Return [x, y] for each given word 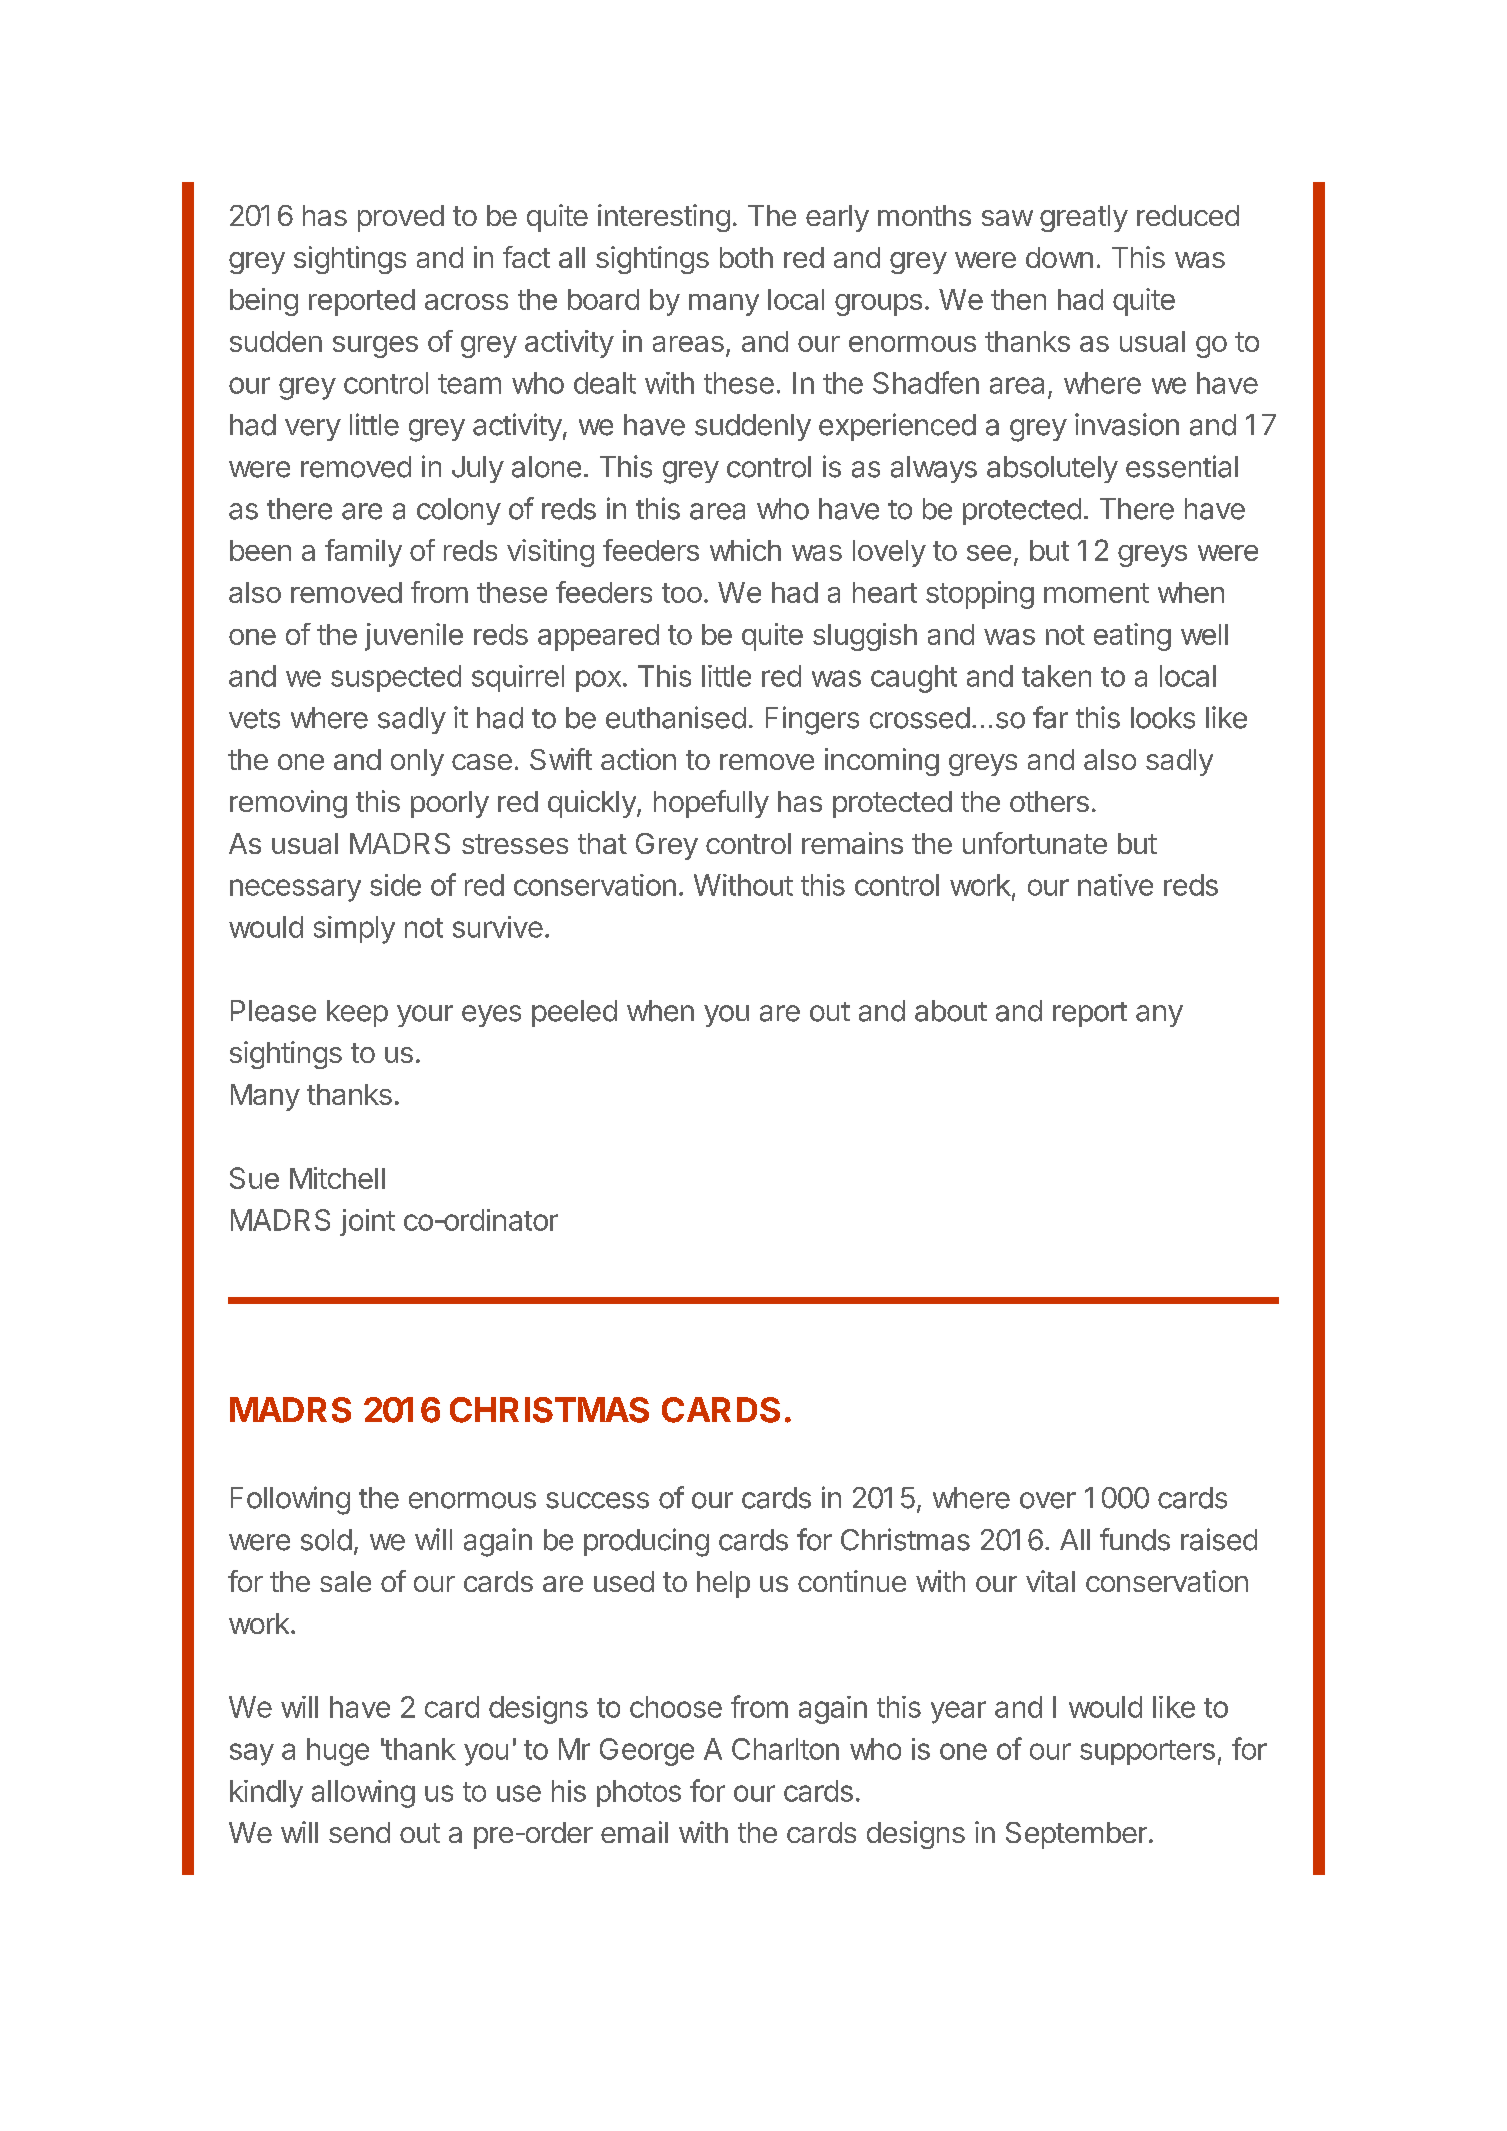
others [1049, 801]
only [417, 762]
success [597, 1500]
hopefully [711, 804]
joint [367, 1222]
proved [401, 218]
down [1059, 257]
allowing [363, 1794]
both [746, 257]
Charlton [785, 1749]
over [1048, 1500]
